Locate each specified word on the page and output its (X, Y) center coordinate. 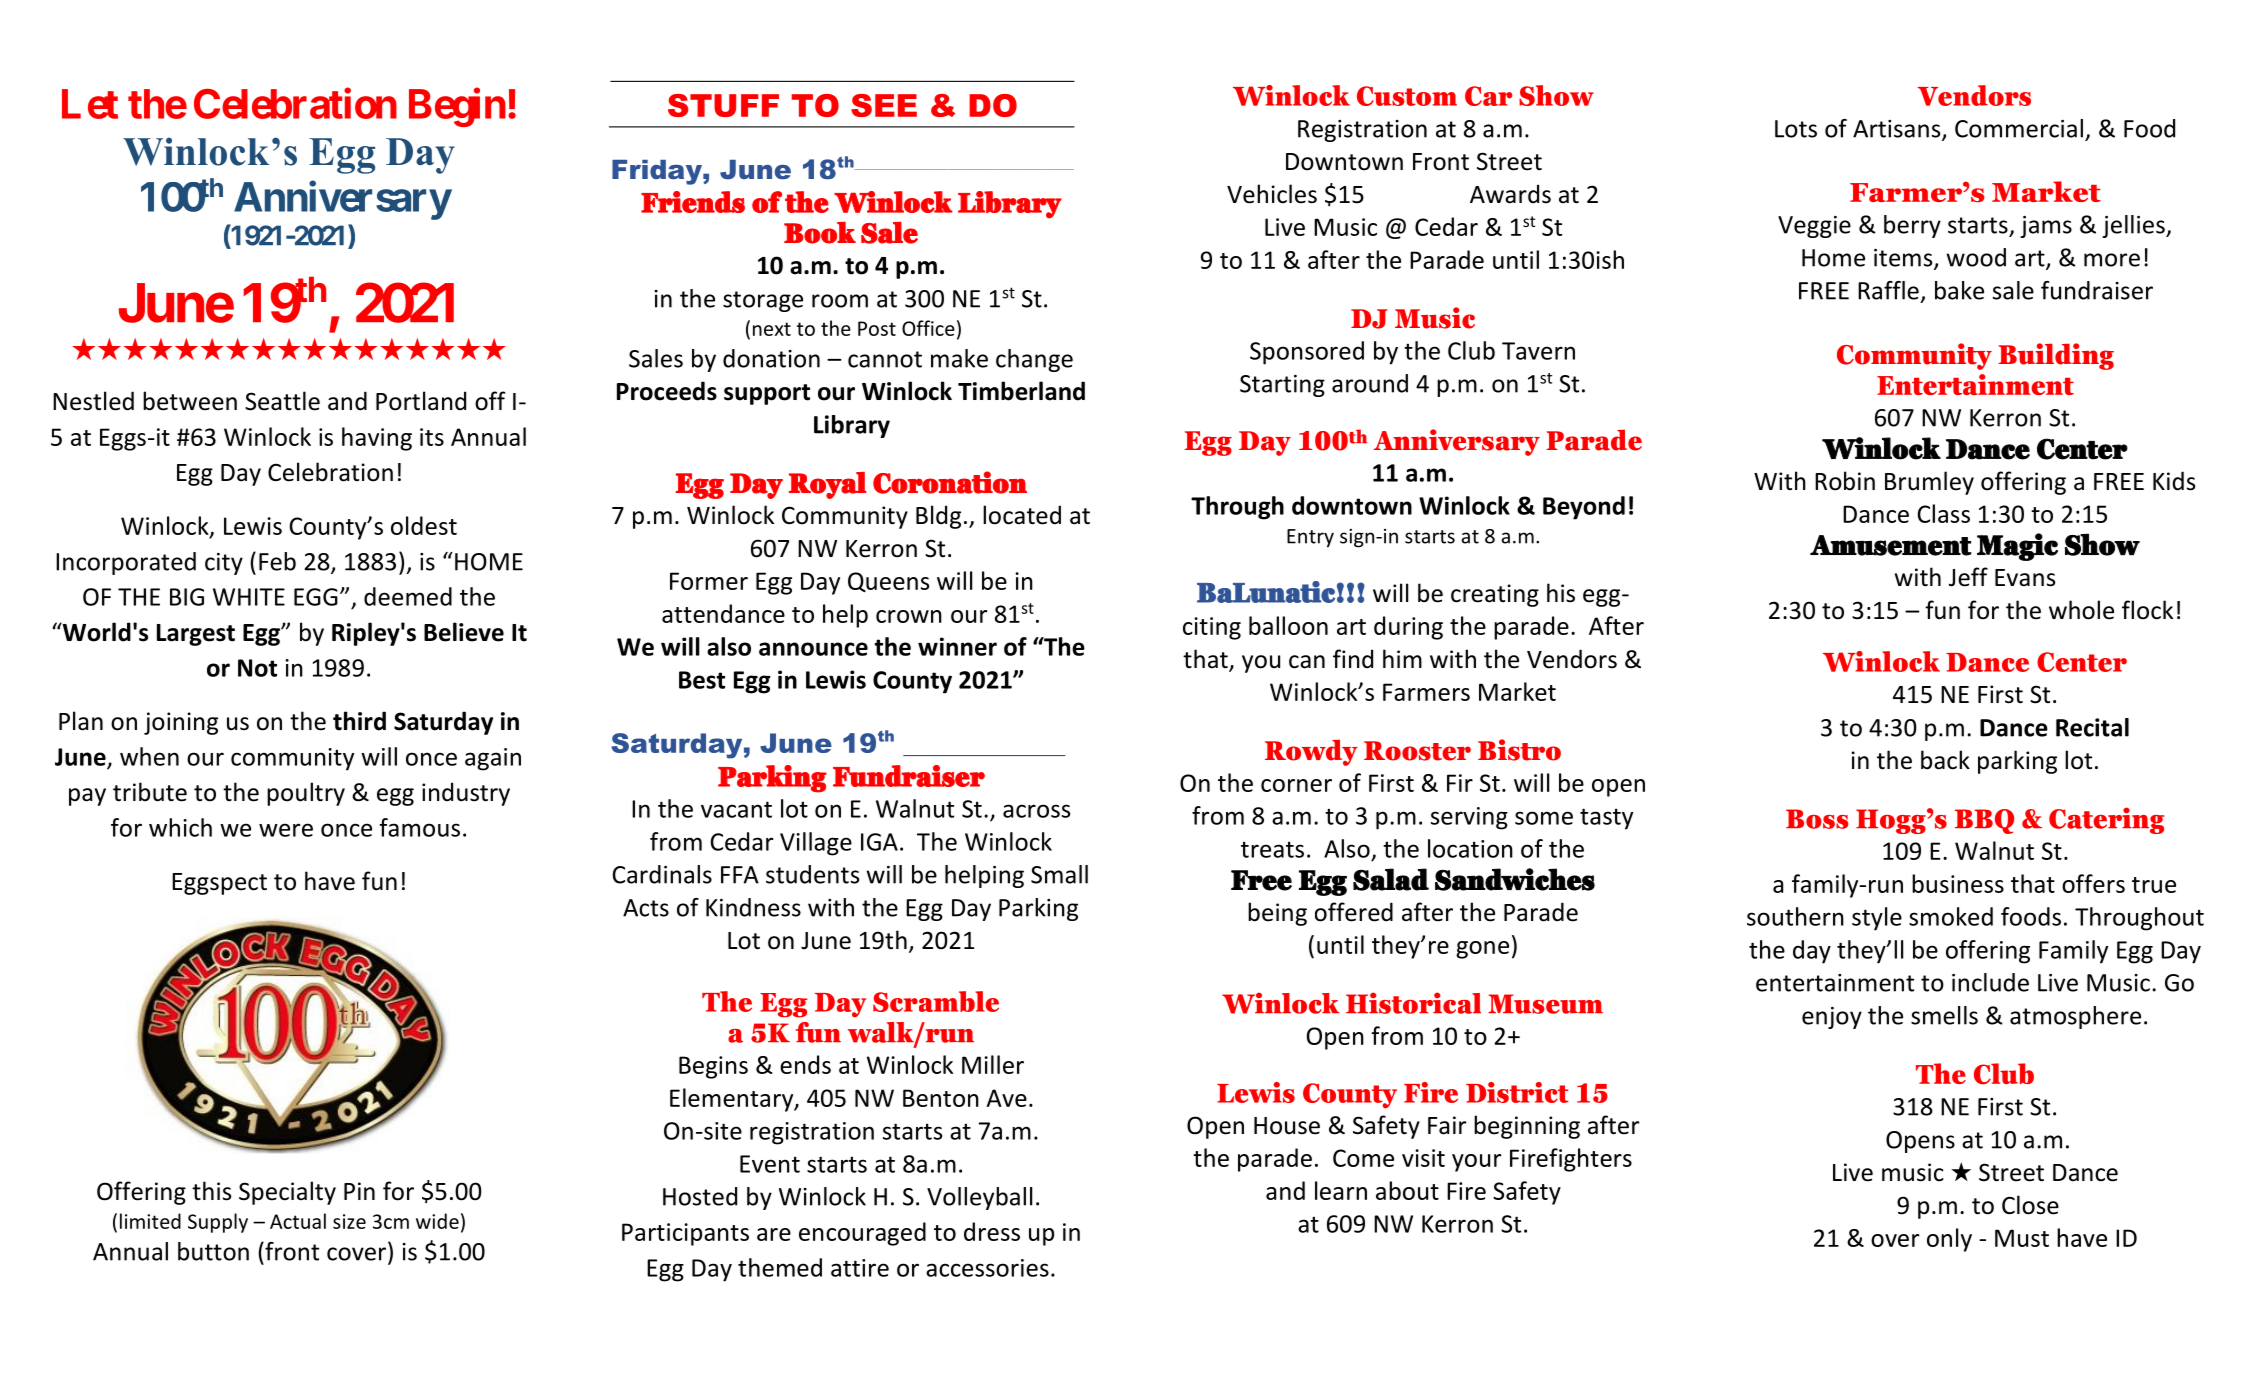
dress (992, 1231)
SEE (884, 105)
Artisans (1898, 130)
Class (1943, 513)
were (286, 830)
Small (1059, 874)
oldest (424, 525)
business (1958, 883)
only (1949, 1240)
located (1022, 515)
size (349, 1221)
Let (90, 104)
